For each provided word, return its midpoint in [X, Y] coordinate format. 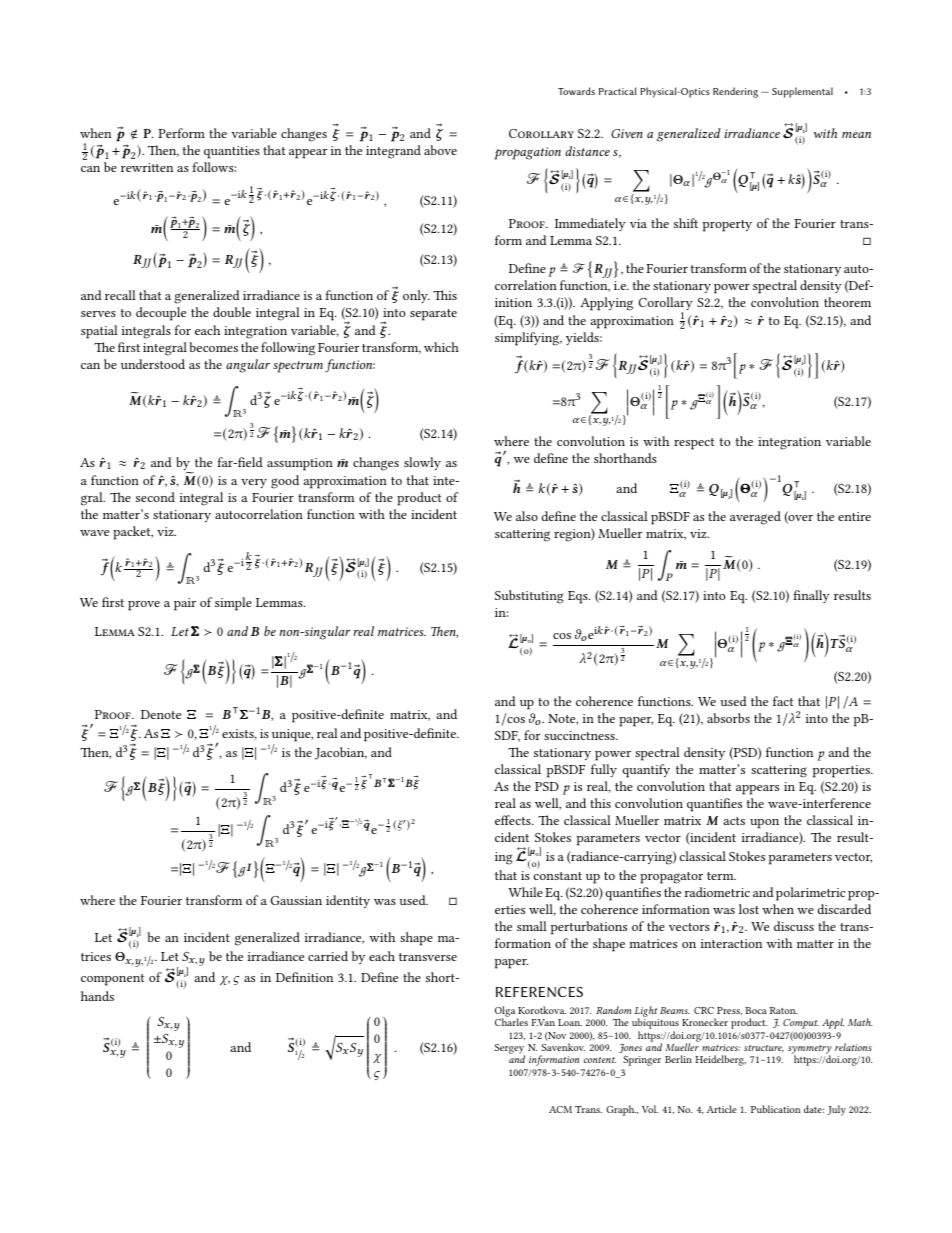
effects [514, 820]
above [440, 150]
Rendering [735, 92]
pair [185, 604]
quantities [232, 152]
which [441, 347]
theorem [847, 302]
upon [764, 824]
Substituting [529, 597]
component [112, 980]
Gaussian [296, 900]
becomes [213, 347]
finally [811, 596]
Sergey [510, 1050]
